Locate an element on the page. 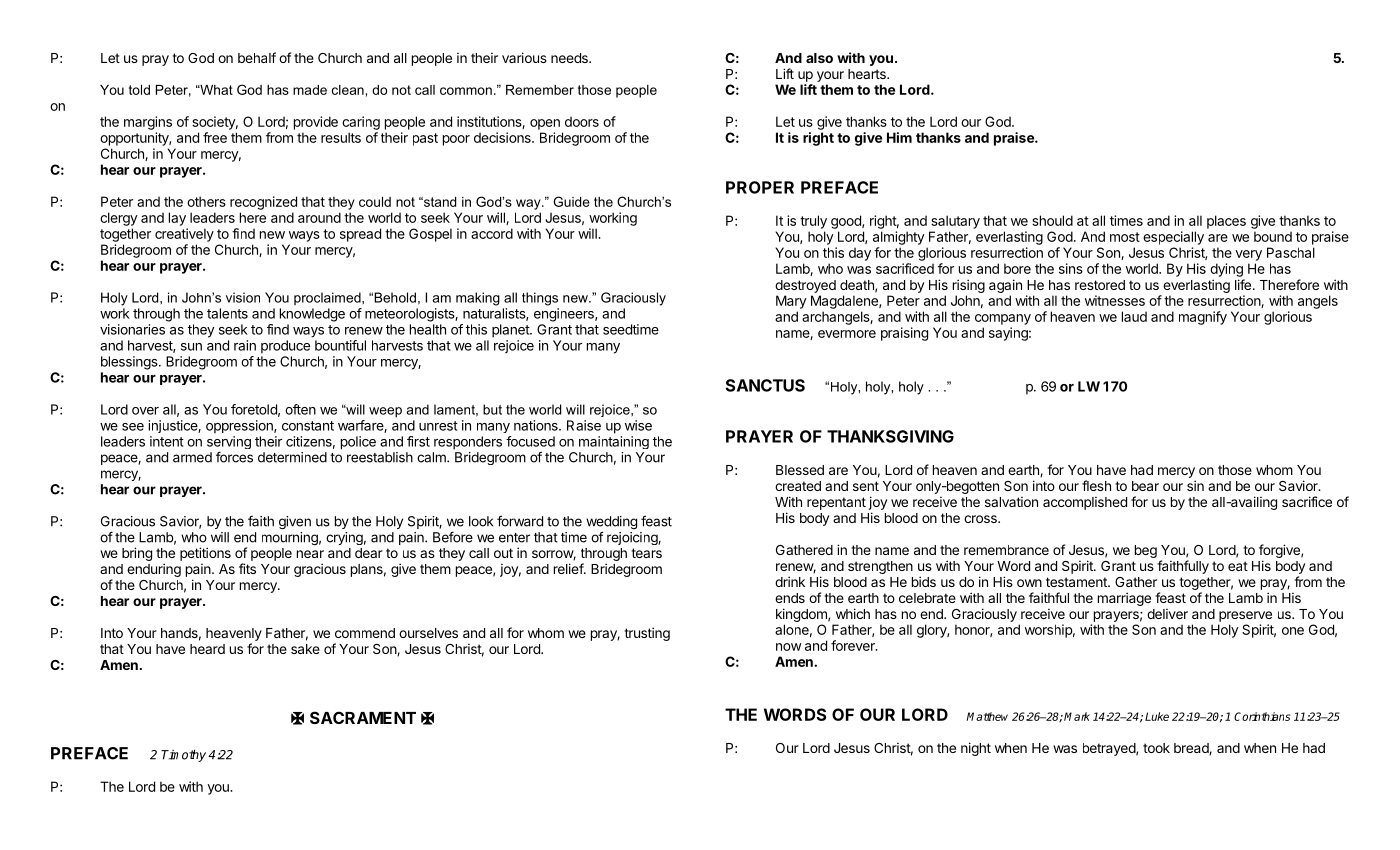 This image has height=850, width=1400. also is located at coordinates (819, 58).
